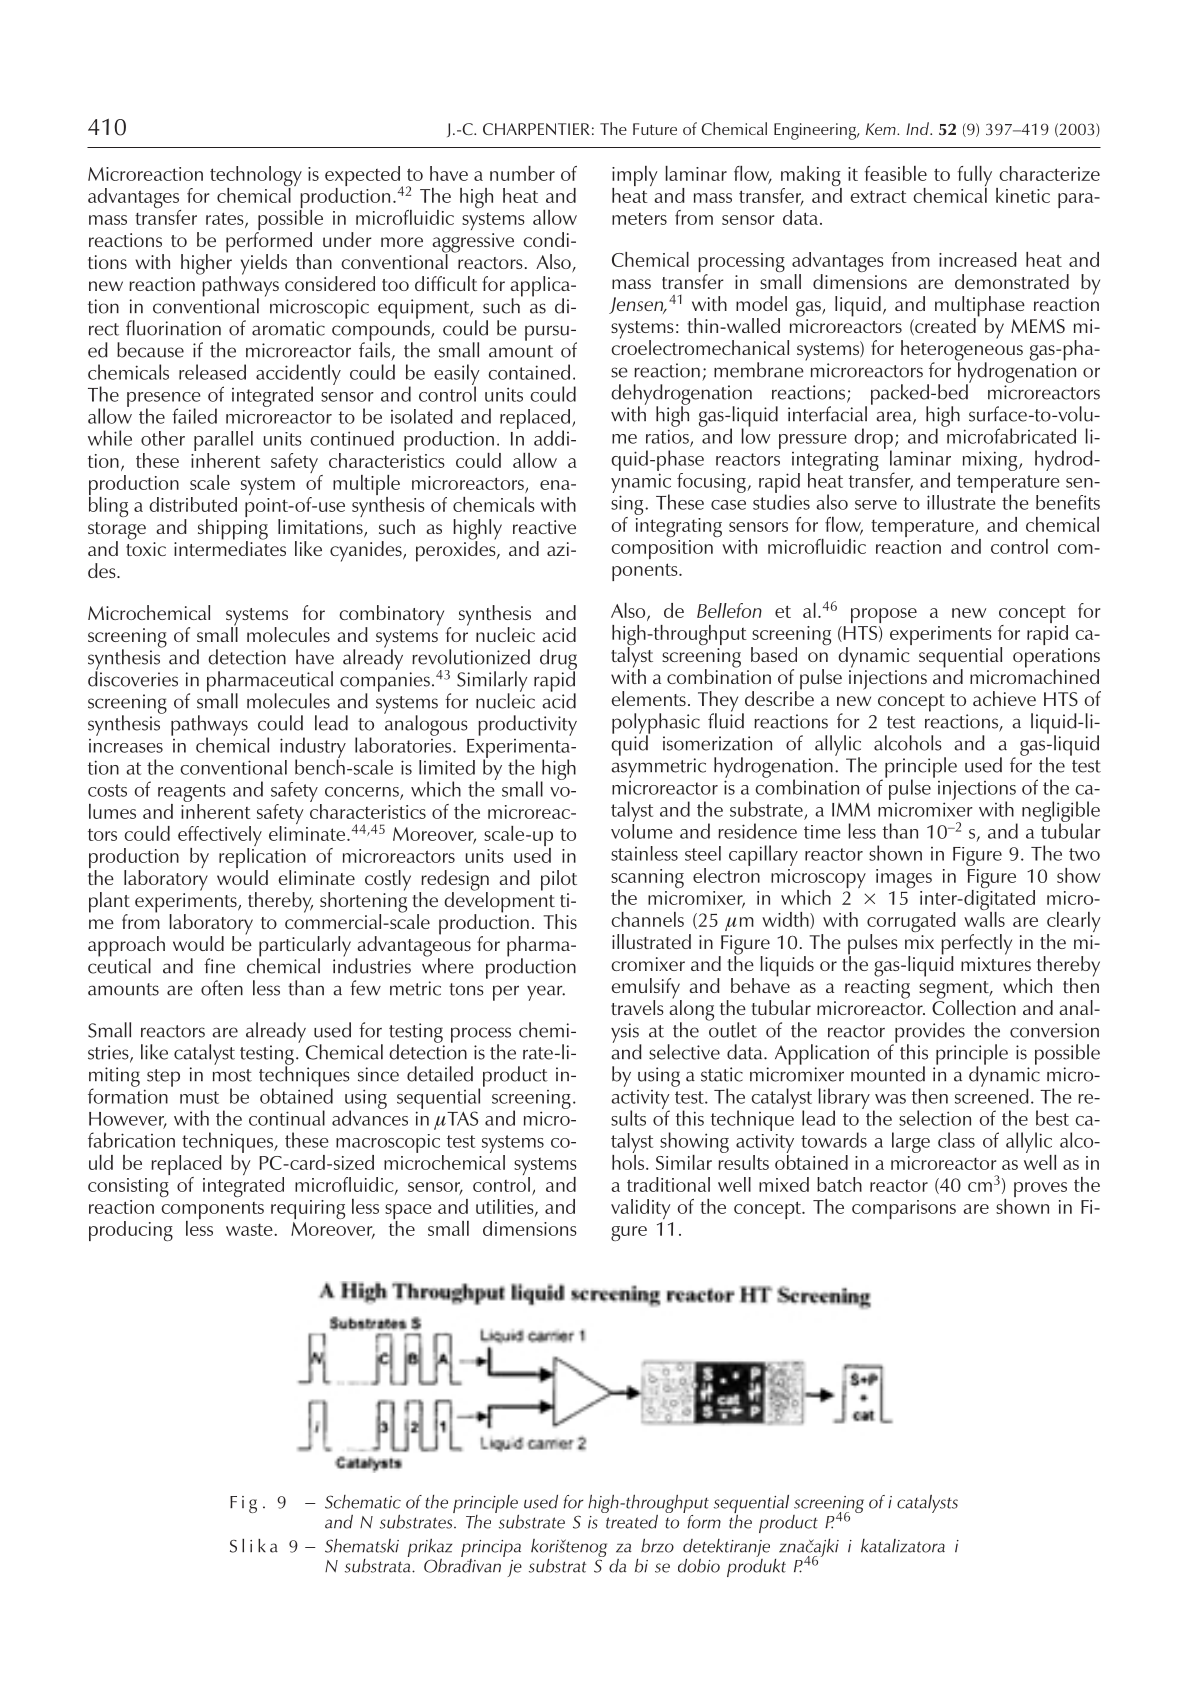  Describe the element at coordinates (631, 1520) in the page. I see `treated` at that location.
